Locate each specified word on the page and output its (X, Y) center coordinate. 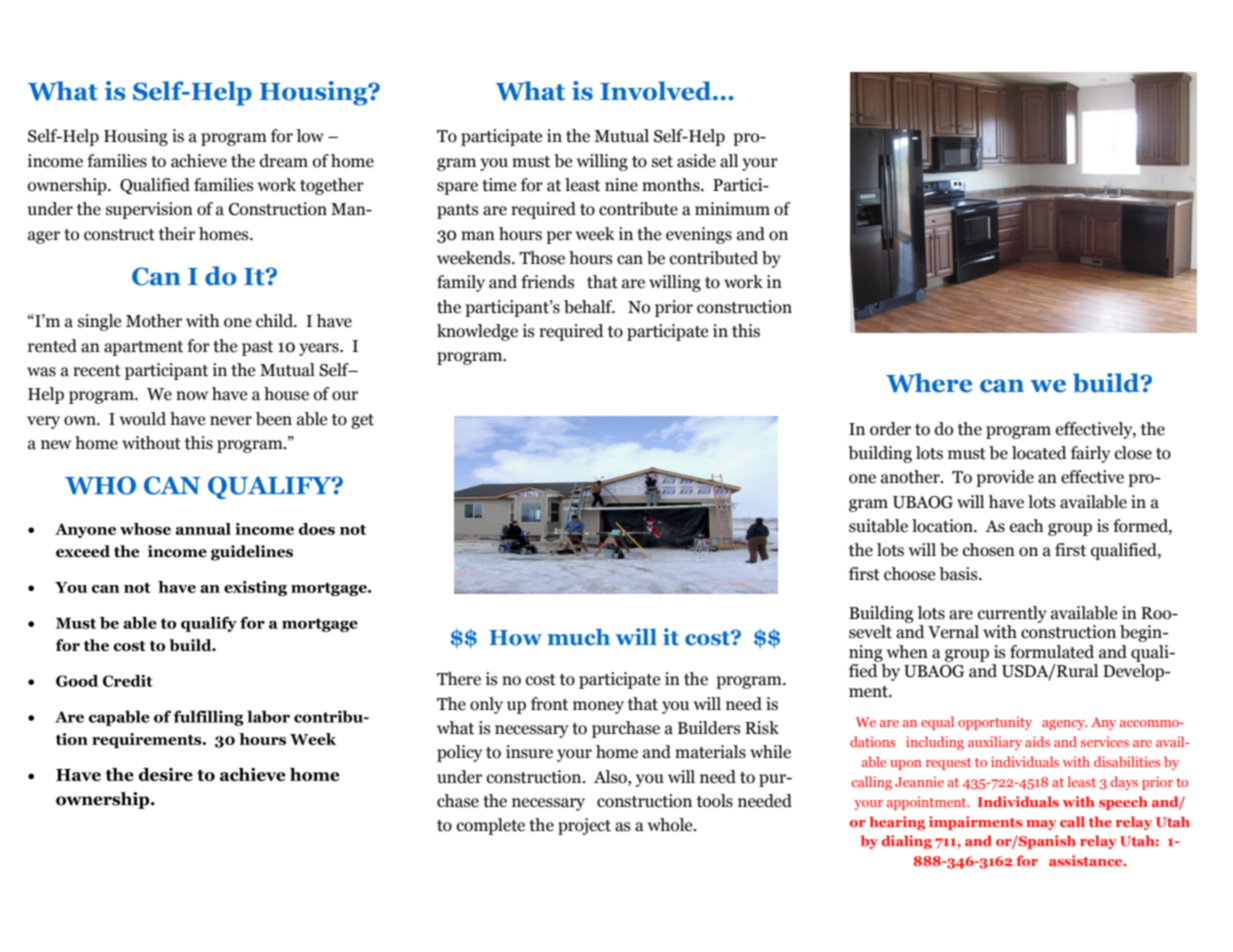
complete (491, 826)
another (911, 477)
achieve (199, 161)
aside (696, 161)
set (662, 162)
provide (1005, 478)
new (56, 445)
